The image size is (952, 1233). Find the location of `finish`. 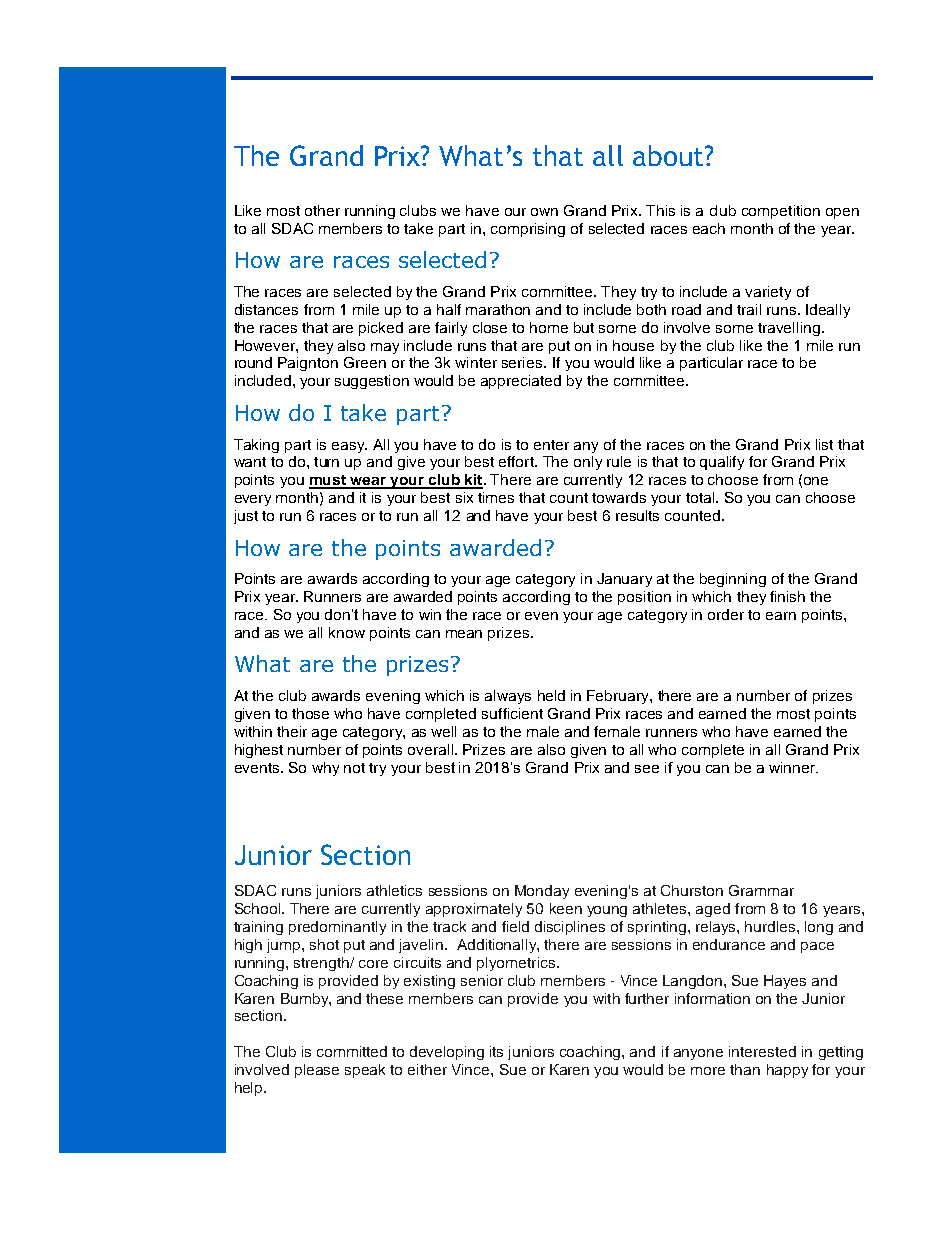

finish is located at coordinates (787, 596).
